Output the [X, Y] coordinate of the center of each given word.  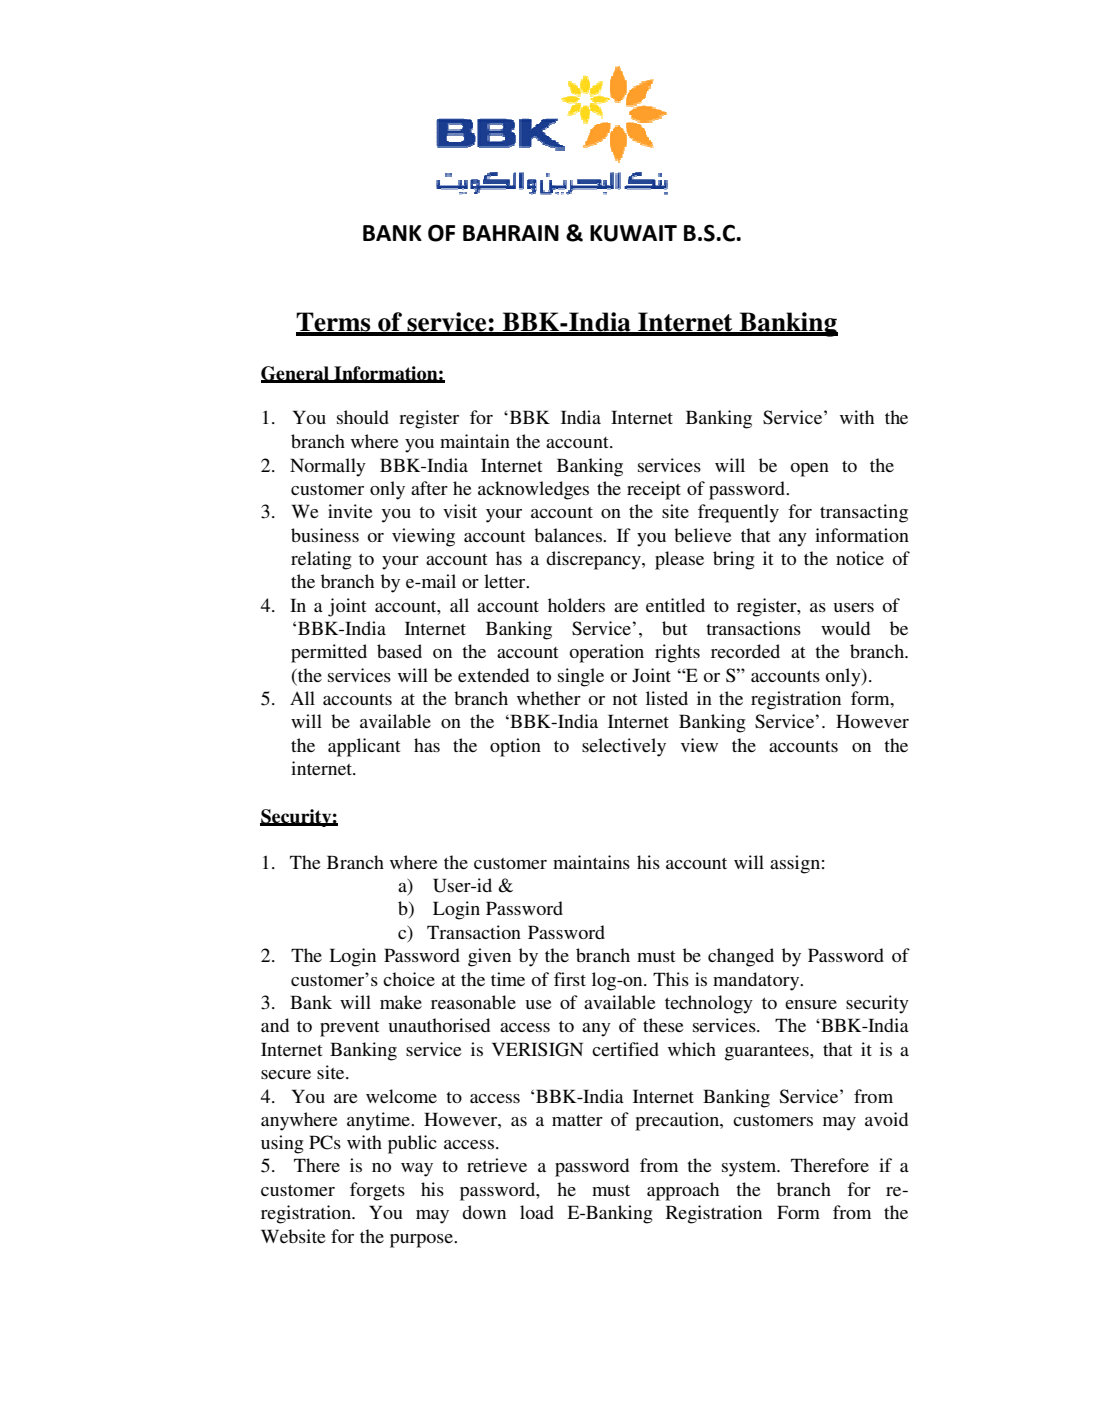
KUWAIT [633, 233]
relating [321, 560]
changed [741, 957]
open [809, 470]
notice [860, 558]
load [537, 1212]
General [296, 374]
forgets [377, 1191]
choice [409, 979]
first [570, 979]
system [750, 1169]
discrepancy [594, 560]
